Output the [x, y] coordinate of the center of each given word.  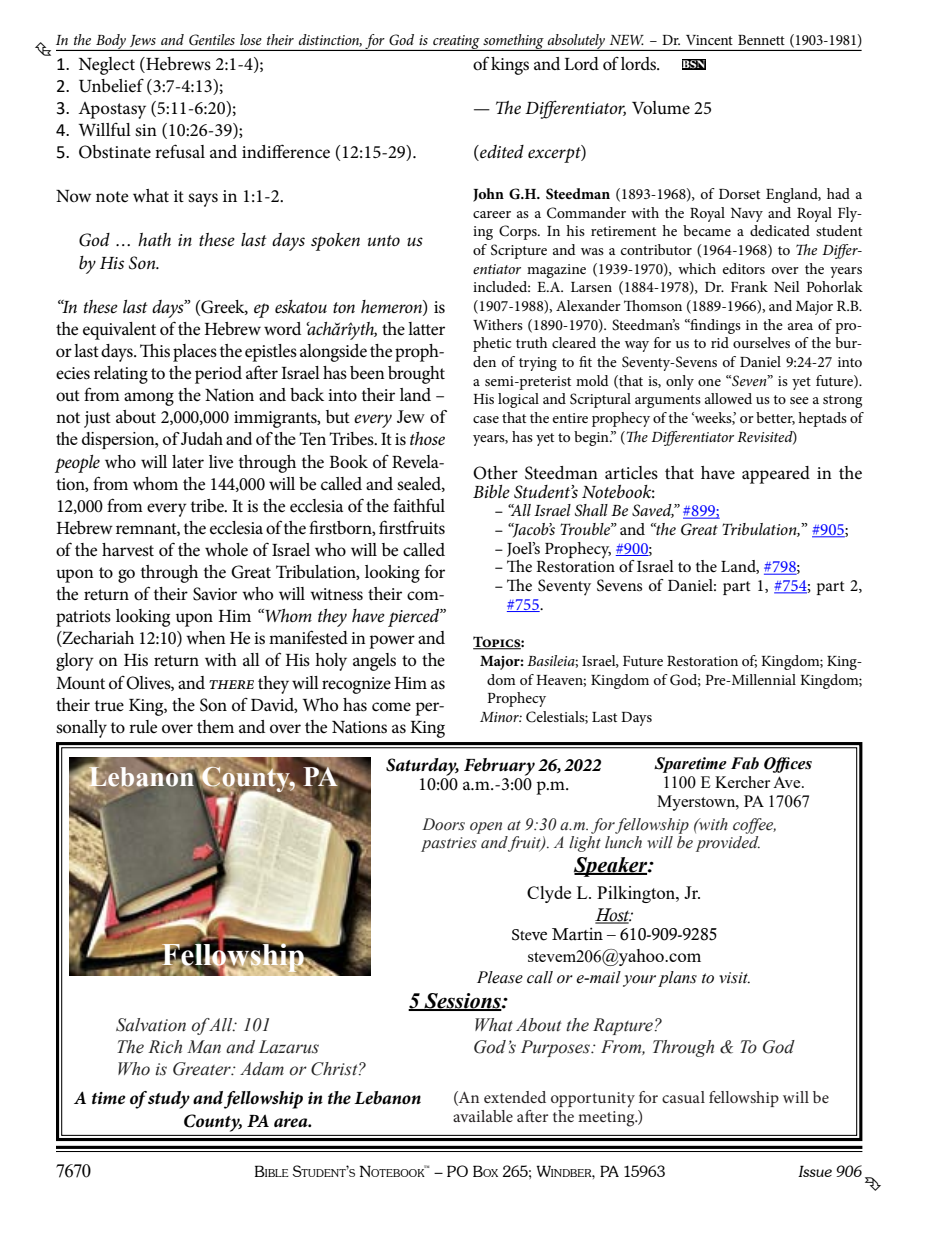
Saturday [422, 767]
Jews [143, 41]
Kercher [742, 782]
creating [456, 43]
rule [143, 726]
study [169, 1100]
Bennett [761, 40]
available [483, 1116]
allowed [728, 398]
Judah [202, 438]
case [486, 419]
